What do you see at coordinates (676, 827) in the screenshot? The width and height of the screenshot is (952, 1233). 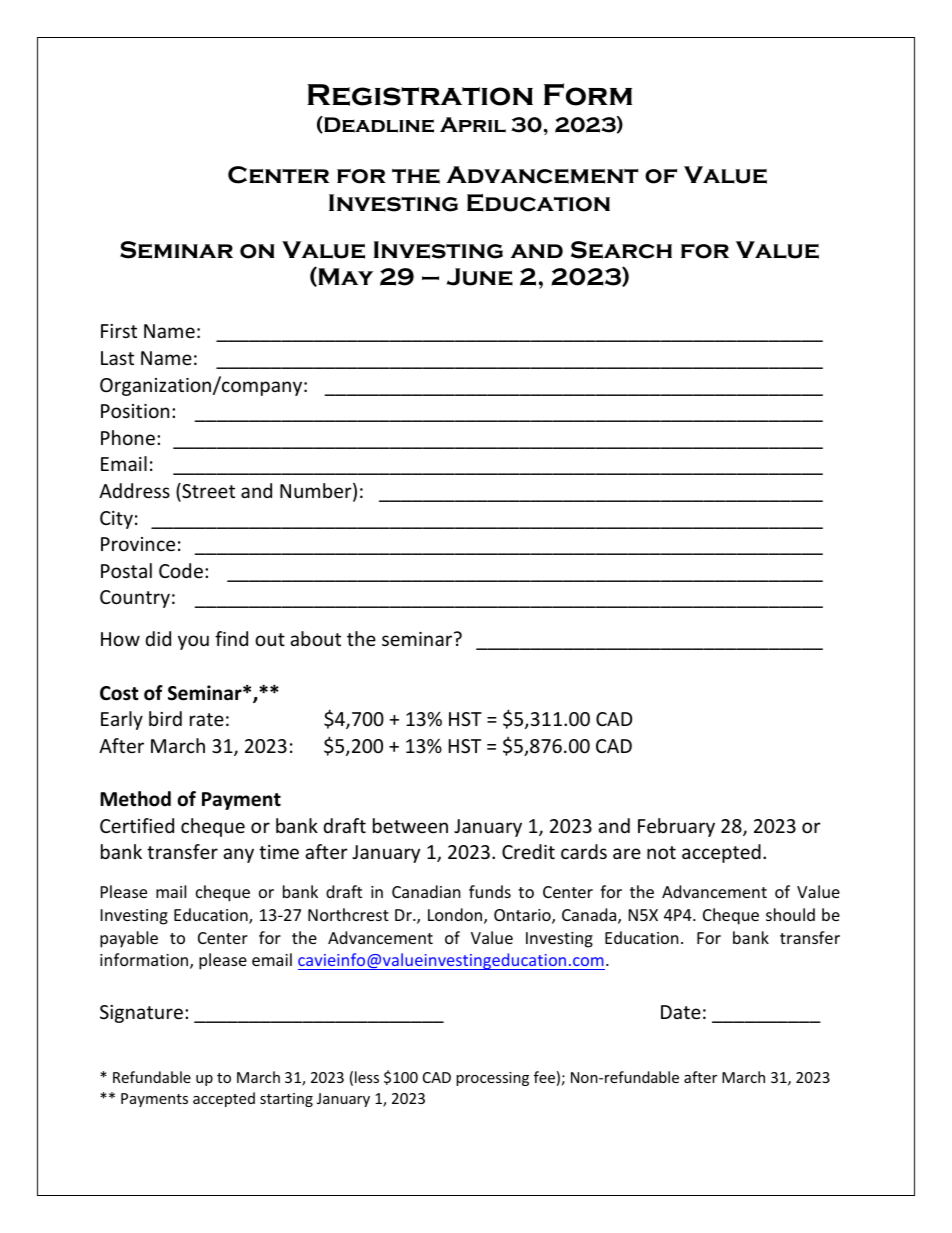 I see `February` at bounding box center [676, 827].
